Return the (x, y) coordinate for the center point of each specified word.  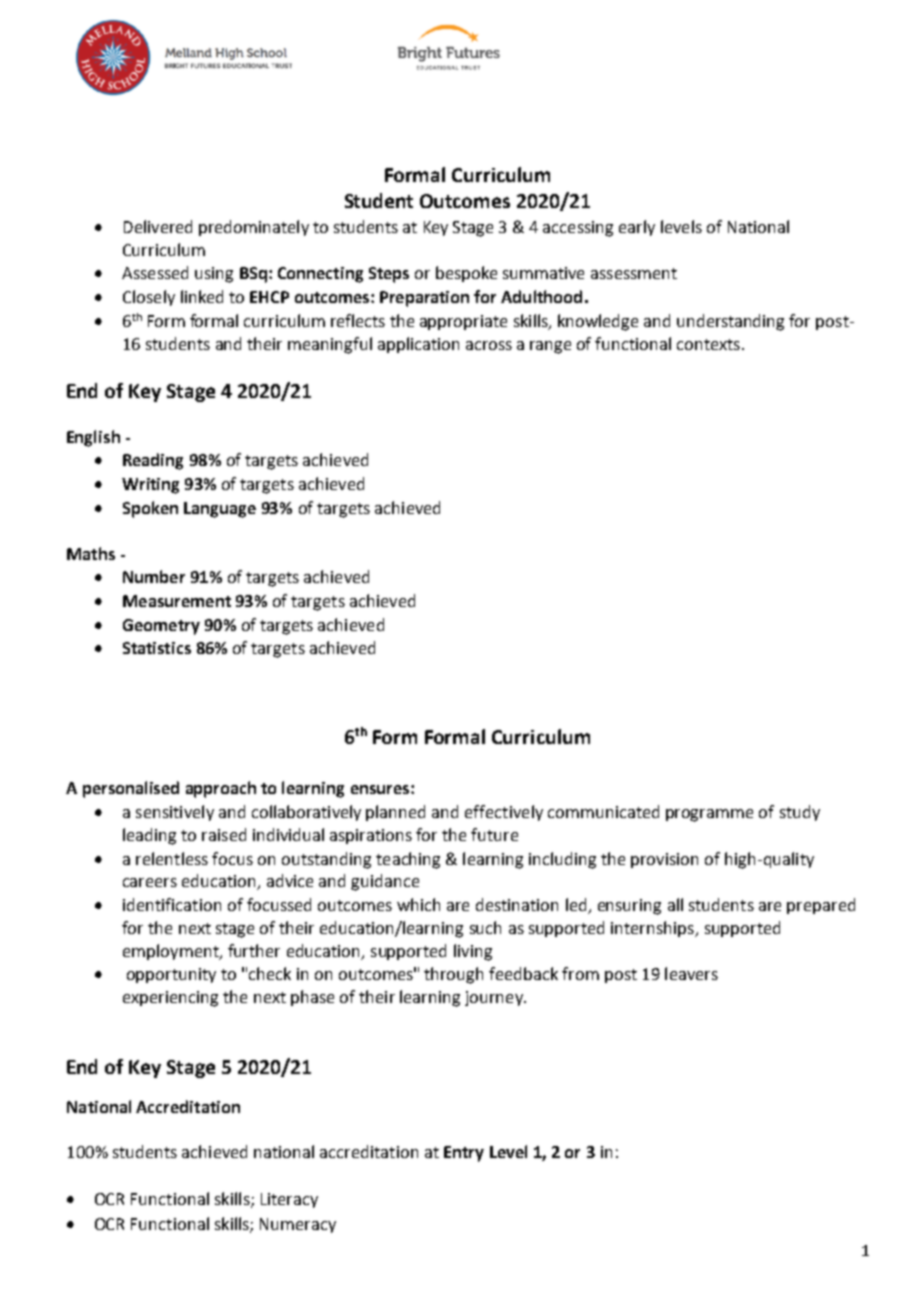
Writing (150, 486)
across (489, 345)
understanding (730, 322)
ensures (381, 789)
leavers (691, 973)
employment (172, 952)
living (473, 952)
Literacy (289, 1200)
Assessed (155, 272)
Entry (464, 1154)
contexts (708, 344)
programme (709, 815)
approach (221, 789)
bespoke (466, 274)
